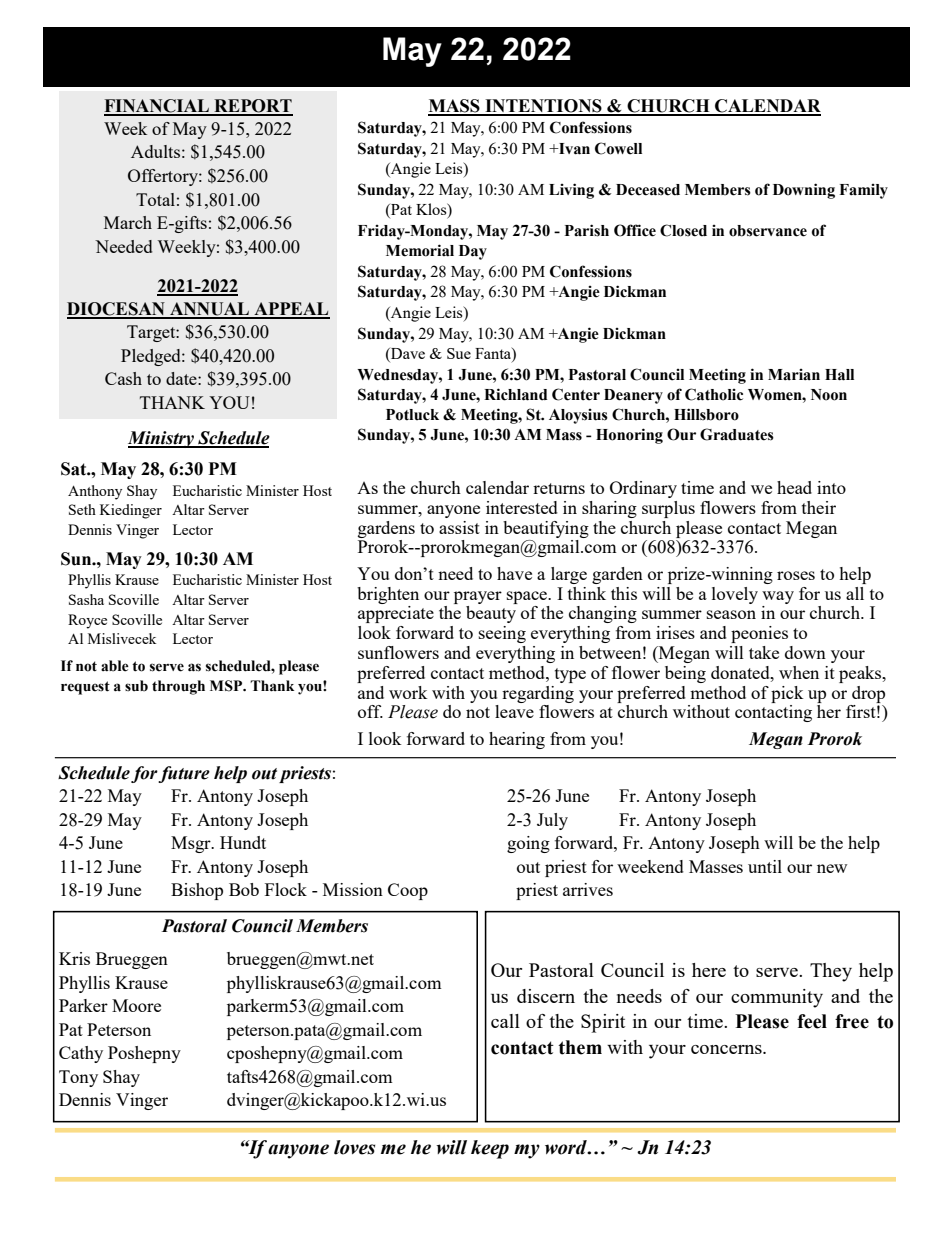 This image has width=952, height=1233. What do you see at coordinates (81, 1054) in the image?
I see `Cathy` at bounding box center [81, 1054].
